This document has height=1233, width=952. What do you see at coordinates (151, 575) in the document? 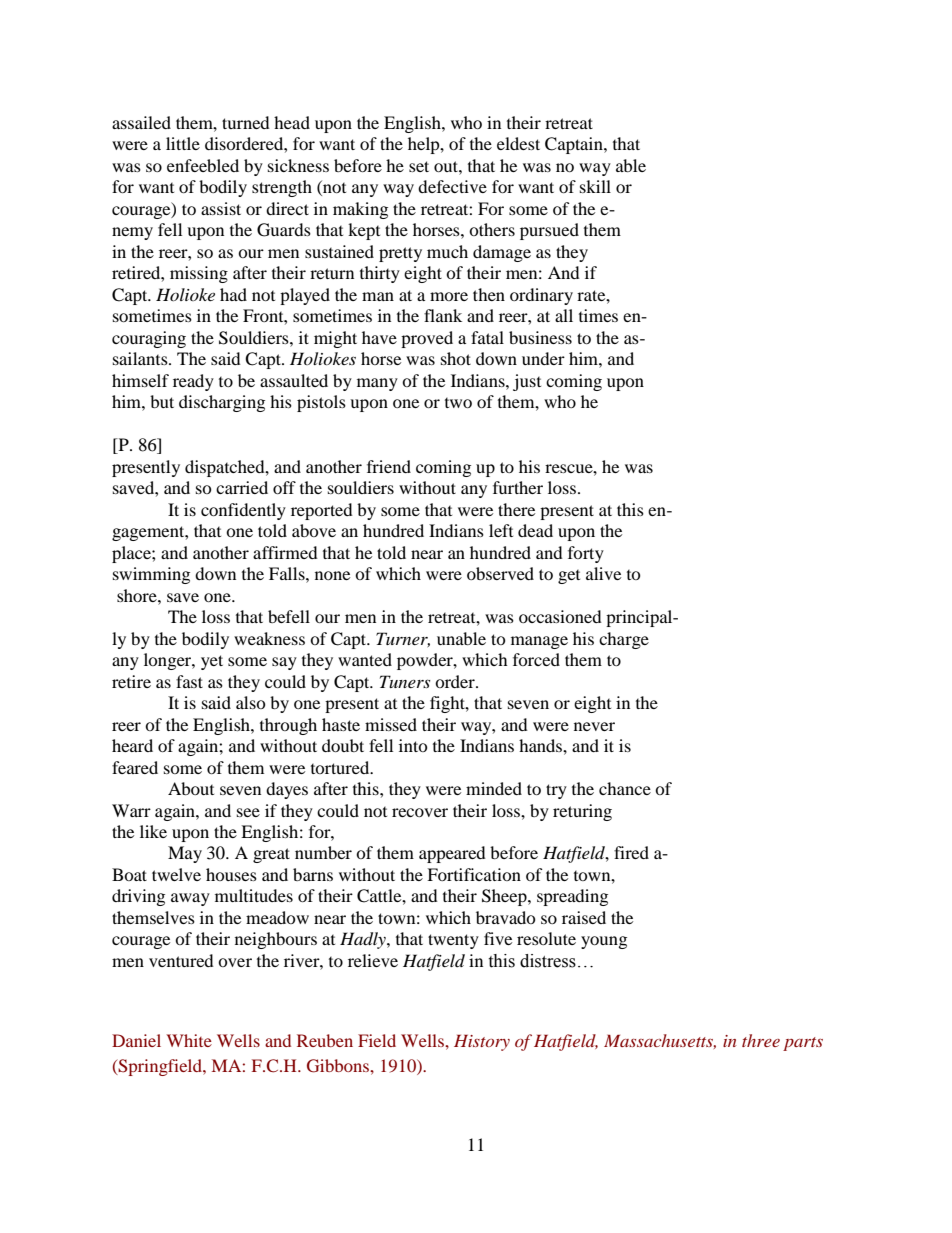
I see `swimming` at bounding box center [151, 575].
